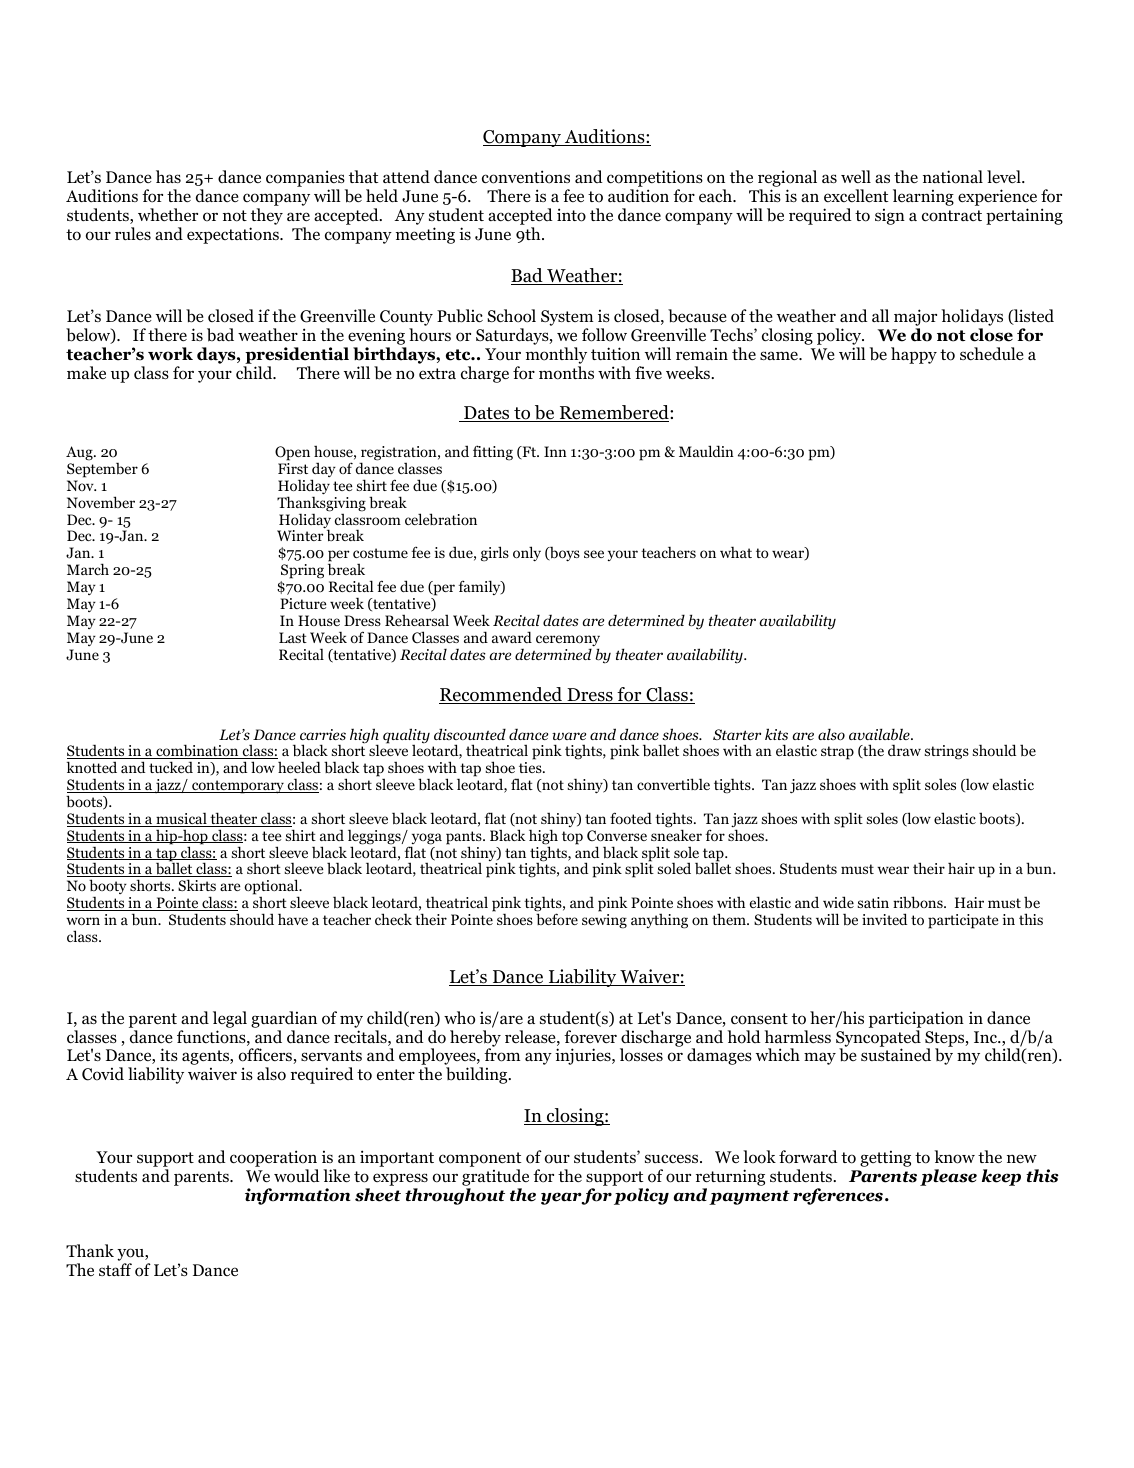 The width and height of the screenshot is (1134, 1468). What do you see at coordinates (168, 214) in the screenshot?
I see `whether` at bounding box center [168, 214].
